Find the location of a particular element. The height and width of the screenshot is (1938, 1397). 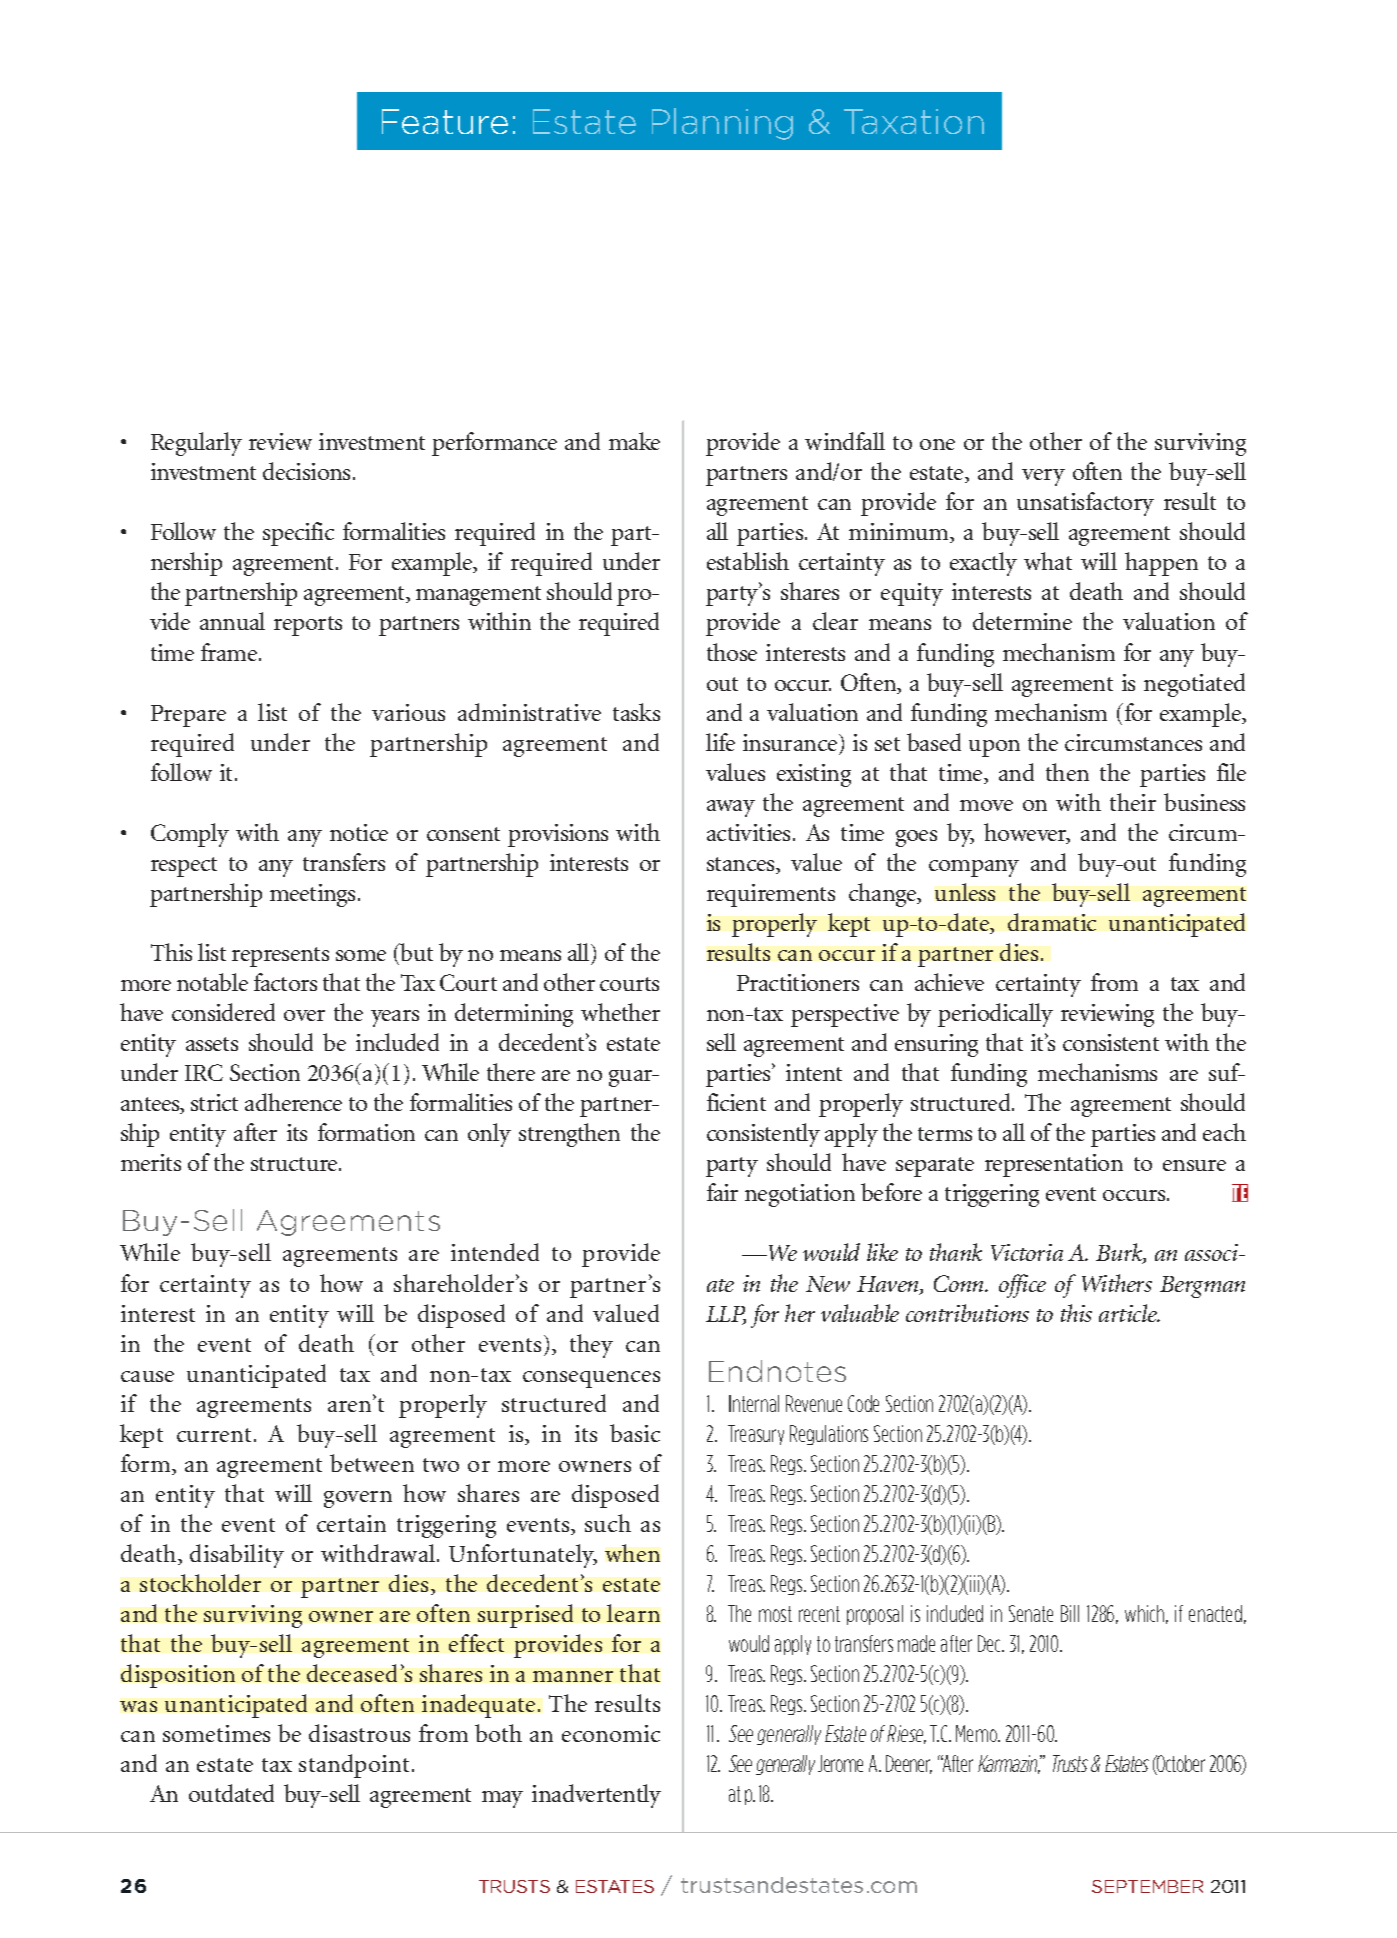

factors is located at coordinates (285, 982).
